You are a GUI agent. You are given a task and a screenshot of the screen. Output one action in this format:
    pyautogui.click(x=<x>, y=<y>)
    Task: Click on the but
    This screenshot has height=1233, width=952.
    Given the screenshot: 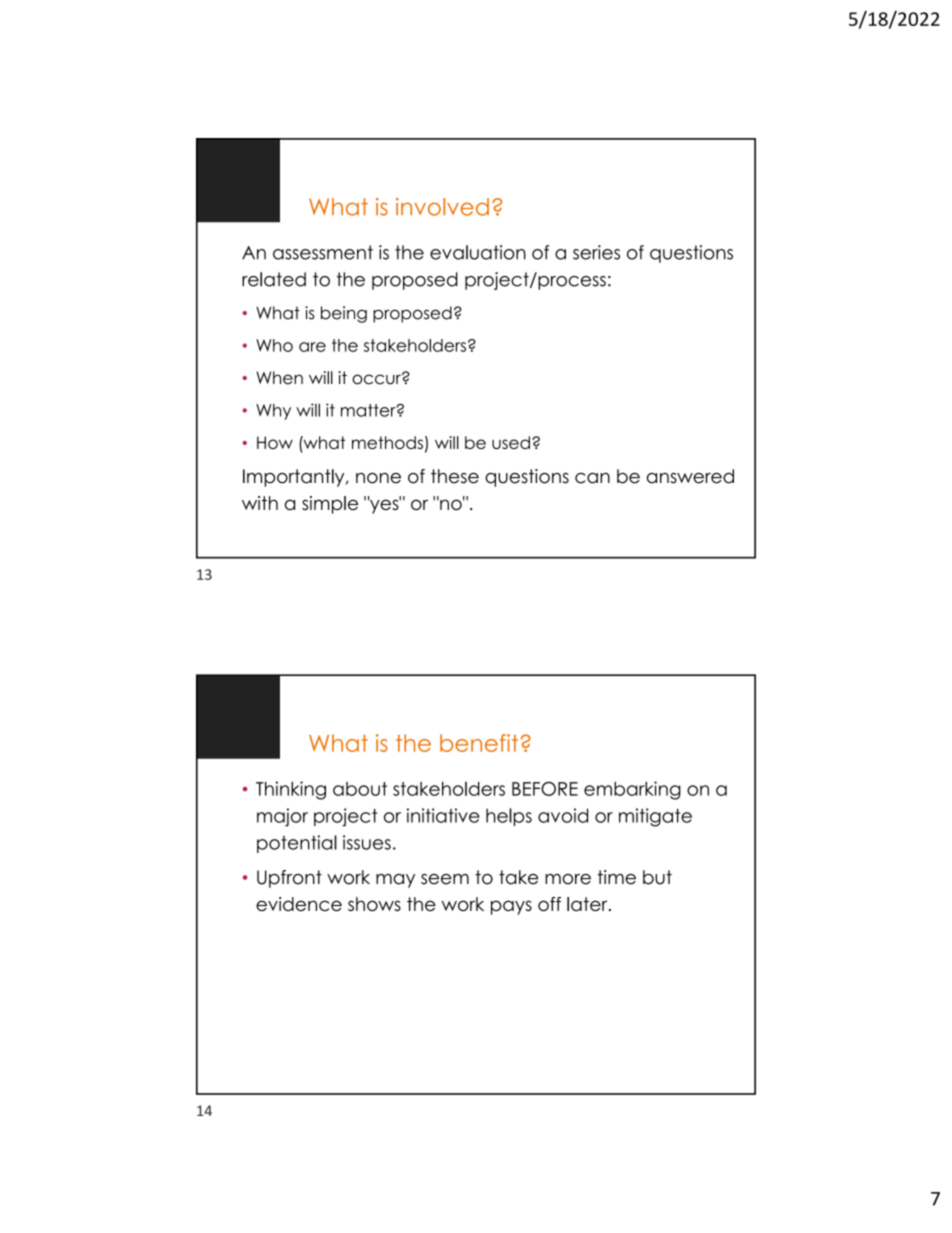 What is the action you would take?
    pyautogui.click(x=657, y=877)
